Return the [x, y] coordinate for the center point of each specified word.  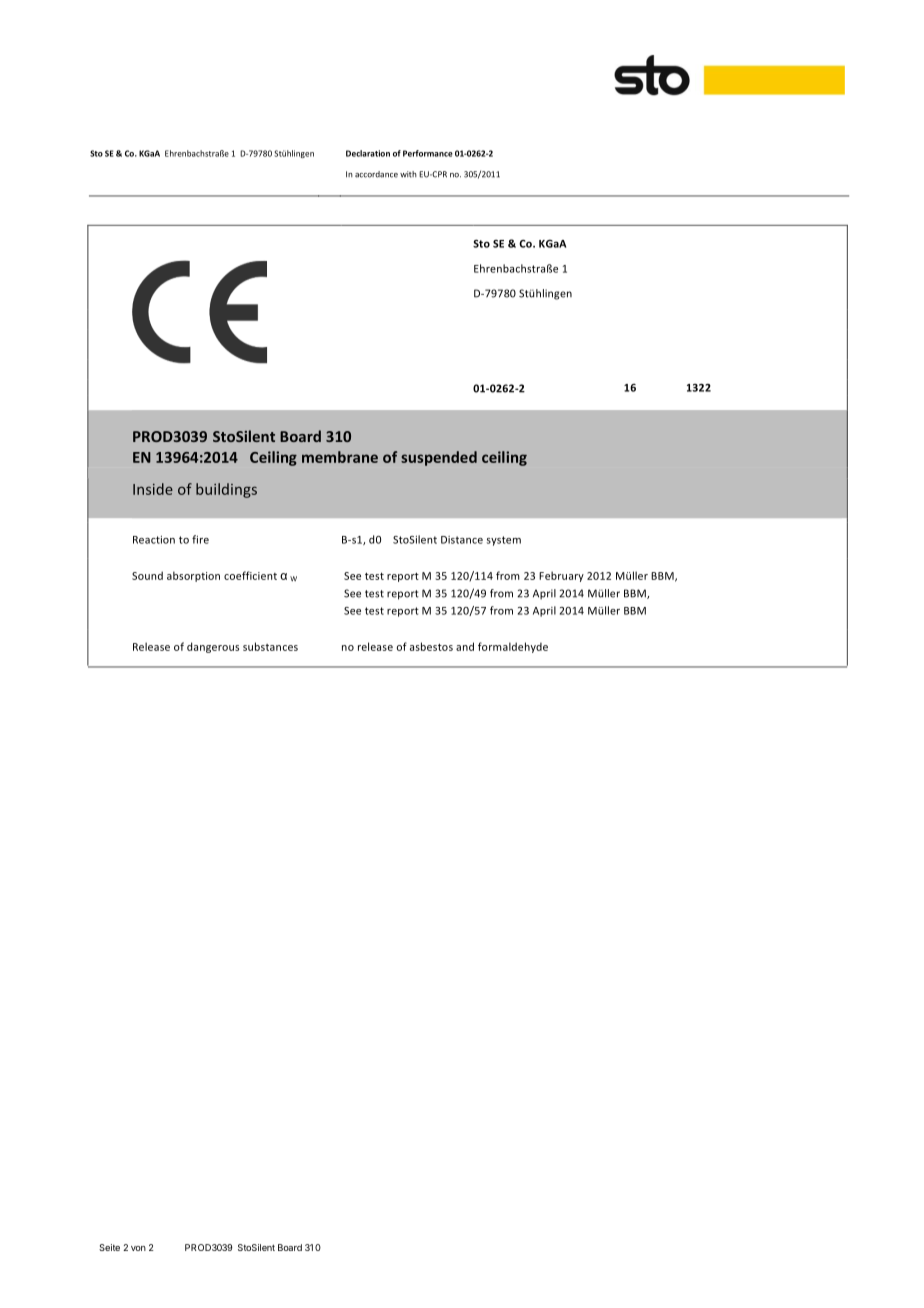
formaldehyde [513, 647]
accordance [376, 174]
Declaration [368, 153]
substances [270, 646]
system [504, 541]
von [138, 1248]
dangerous [213, 647]
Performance [428, 153]
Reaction [154, 539]
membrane [340, 457]
